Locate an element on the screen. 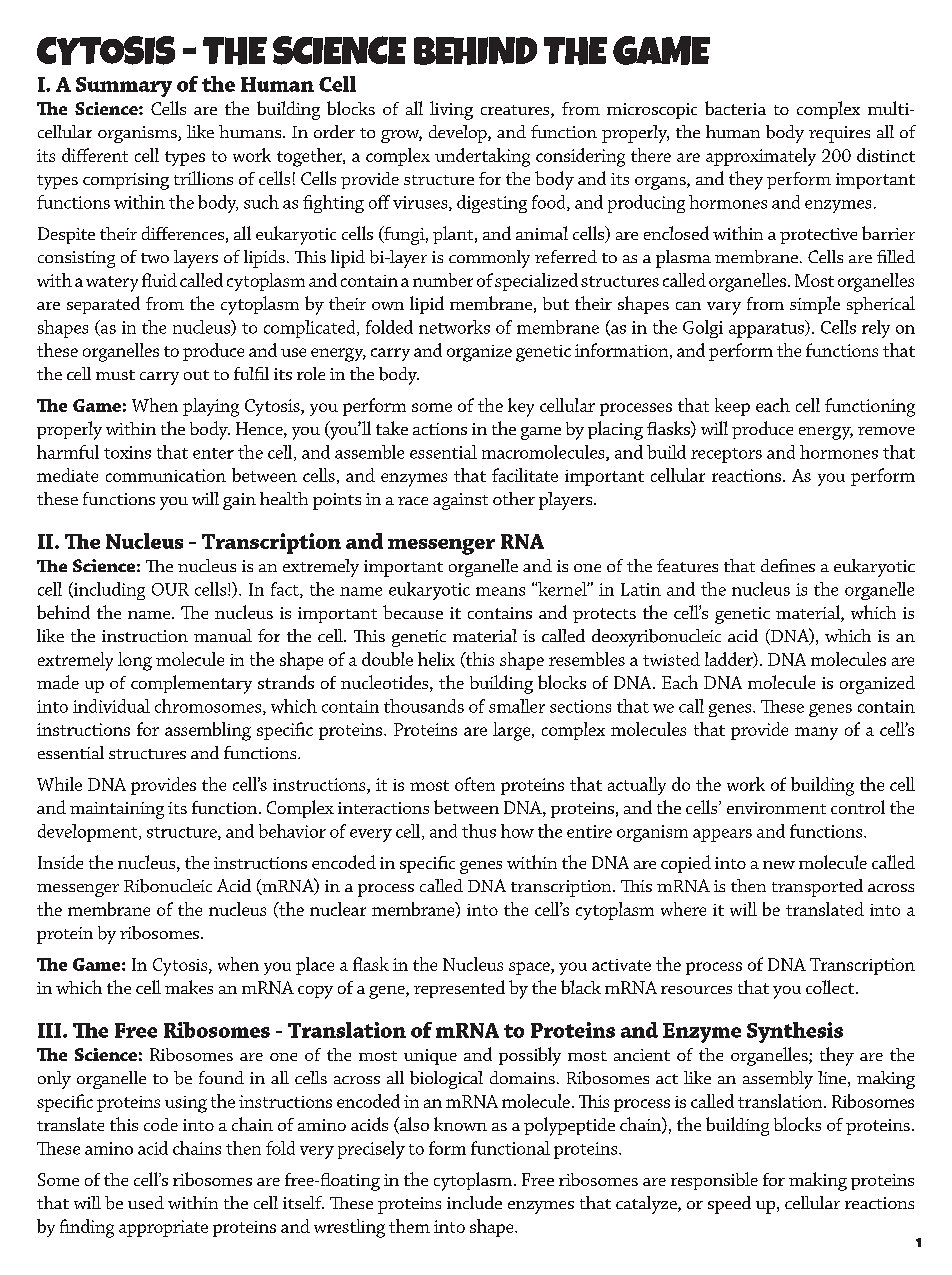  communication is located at coordinates (166, 475).
